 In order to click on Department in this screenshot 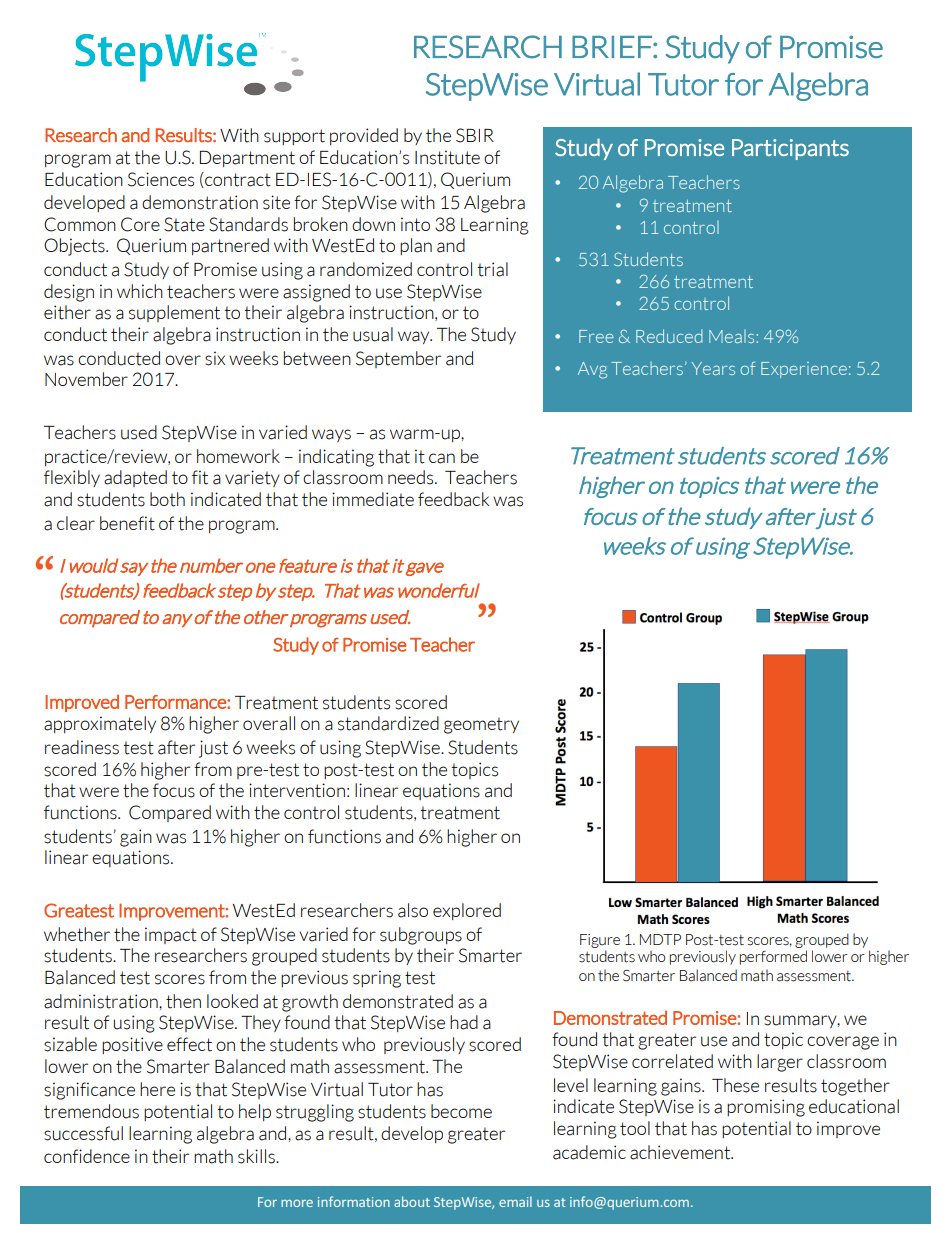, I will do `click(247, 159)`.
